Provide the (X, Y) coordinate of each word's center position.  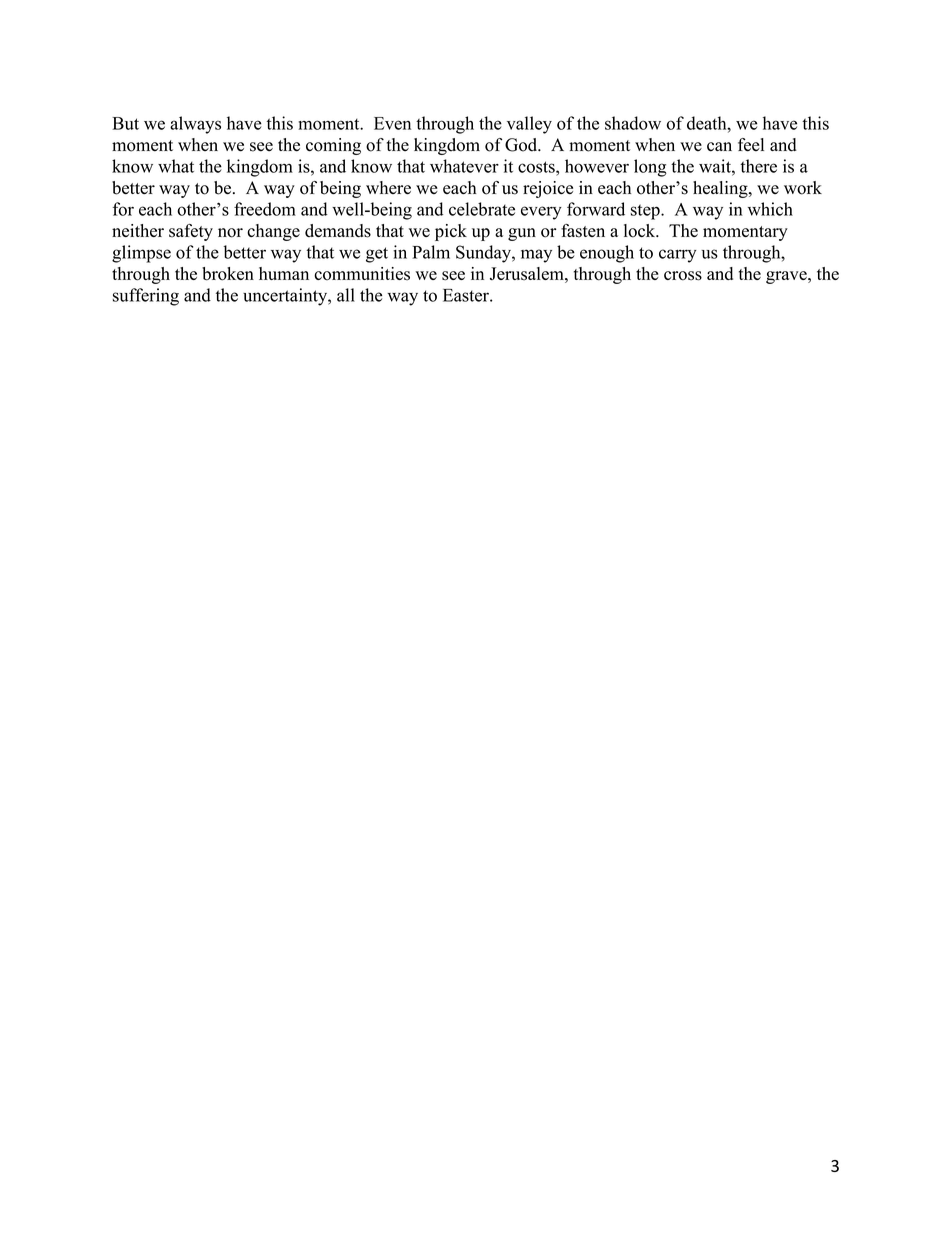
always (195, 125)
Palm (431, 252)
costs (537, 167)
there (758, 166)
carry (677, 256)
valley (529, 125)
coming (333, 146)
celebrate (482, 209)
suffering (146, 297)
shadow (633, 123)
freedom (265, 209)
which (770, 209)
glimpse (141, 254)
